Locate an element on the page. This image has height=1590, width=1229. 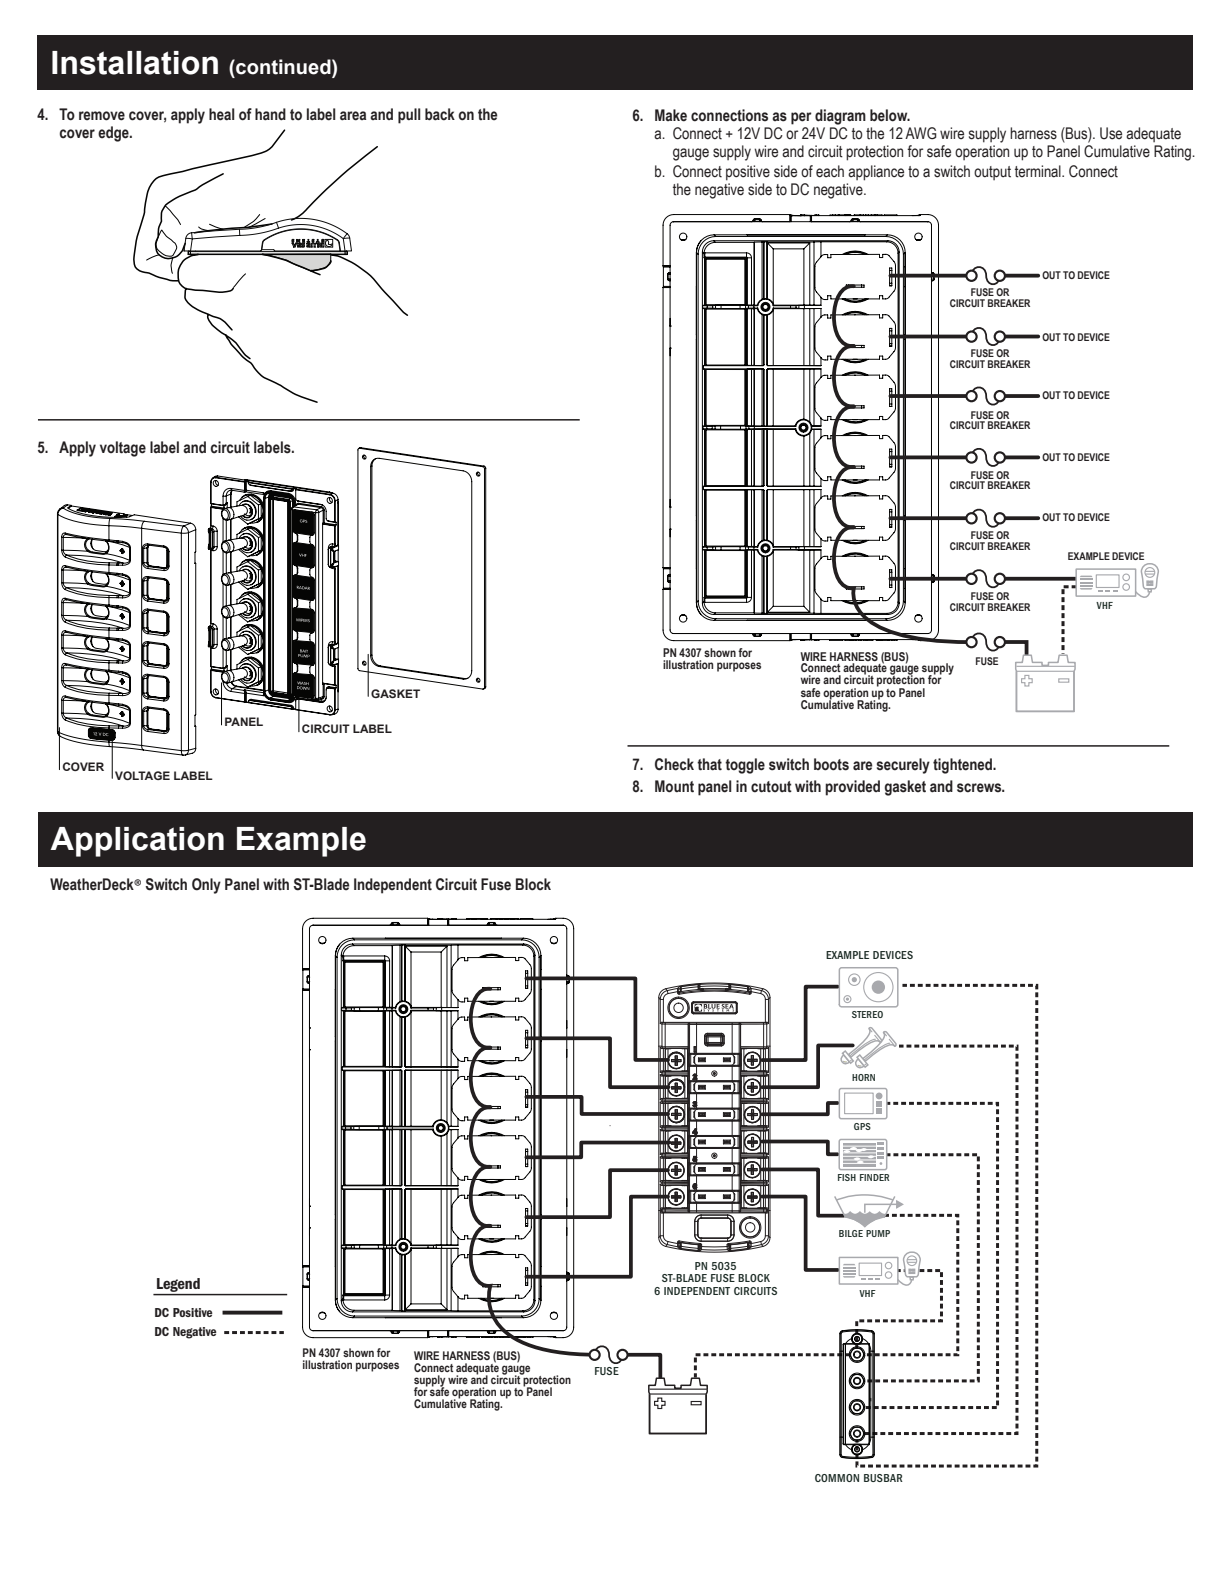
Check is located at coordinates (674, 764).
